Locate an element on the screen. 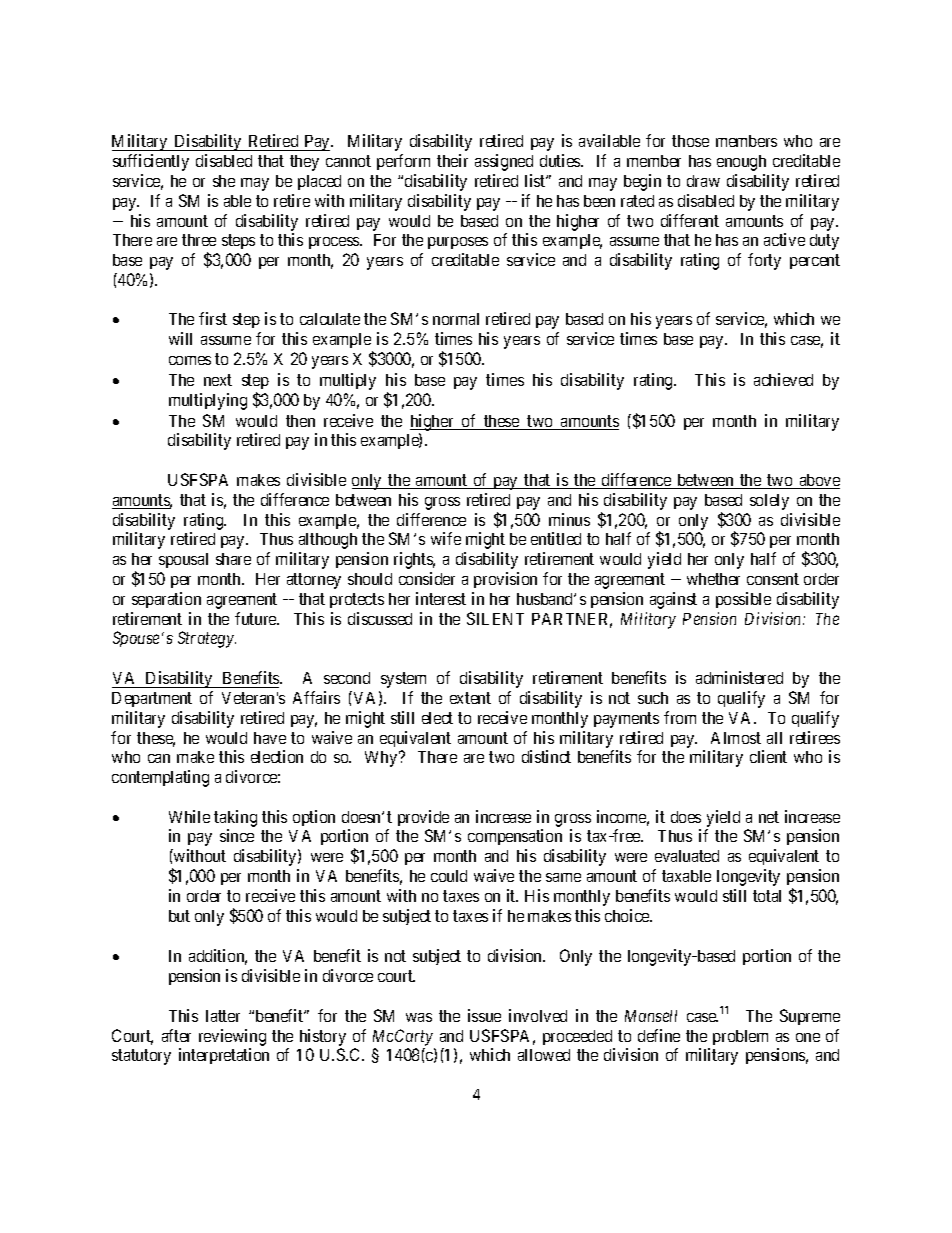  could is located at coordinates (449, 876).
